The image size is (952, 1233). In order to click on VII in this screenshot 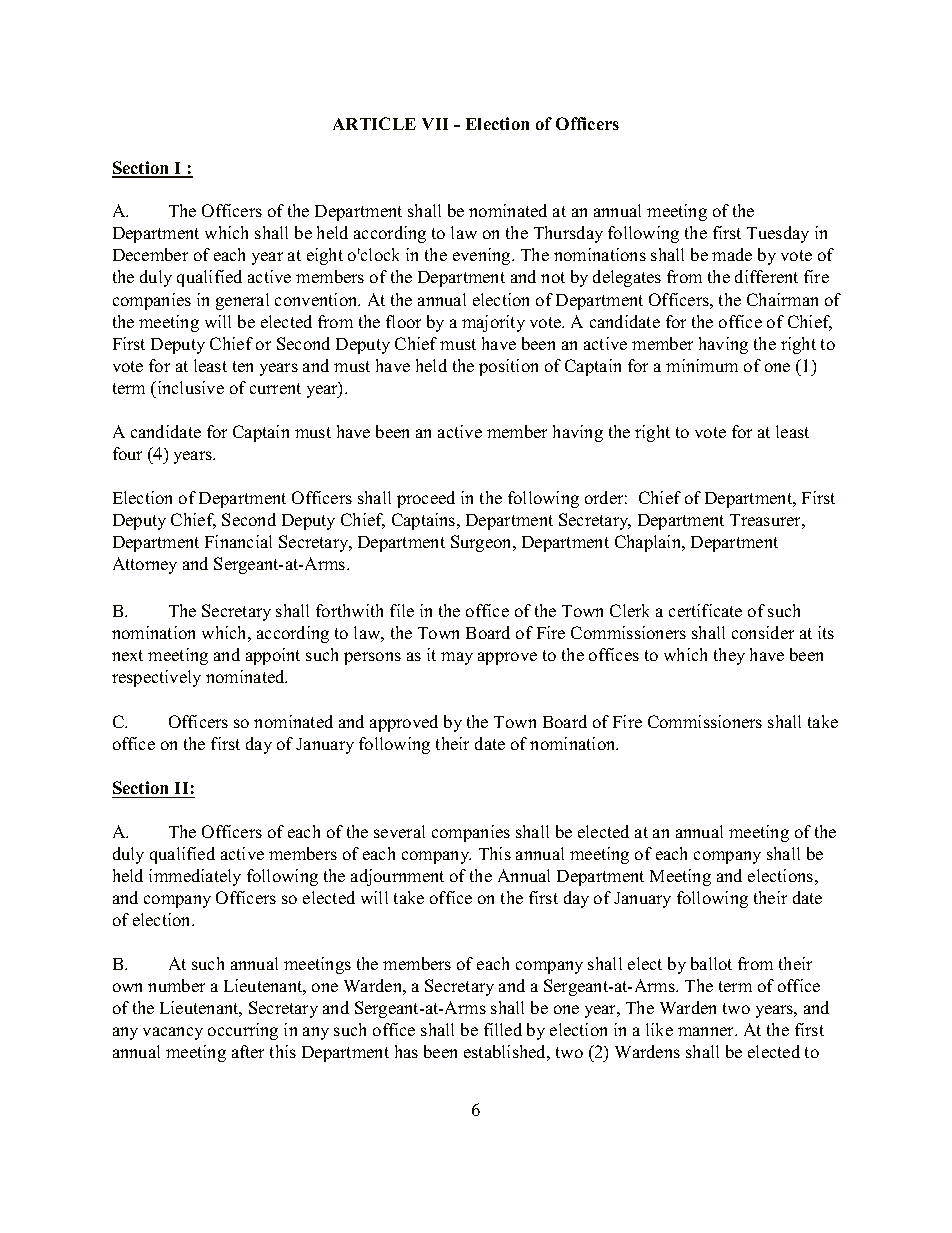, I will do `click(435, 124)`.
